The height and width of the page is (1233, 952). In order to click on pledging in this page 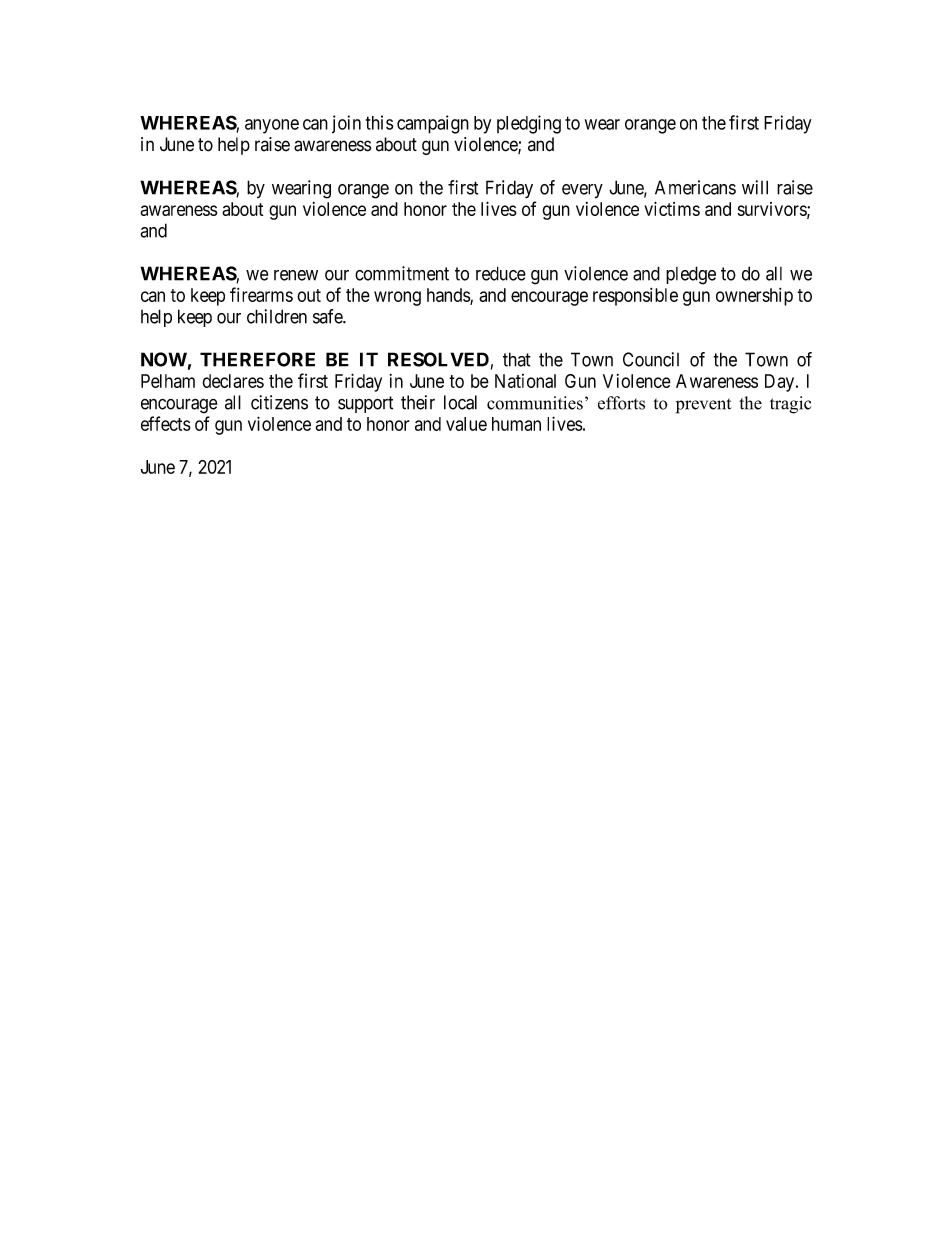, I will do `click(529, 124)`.
